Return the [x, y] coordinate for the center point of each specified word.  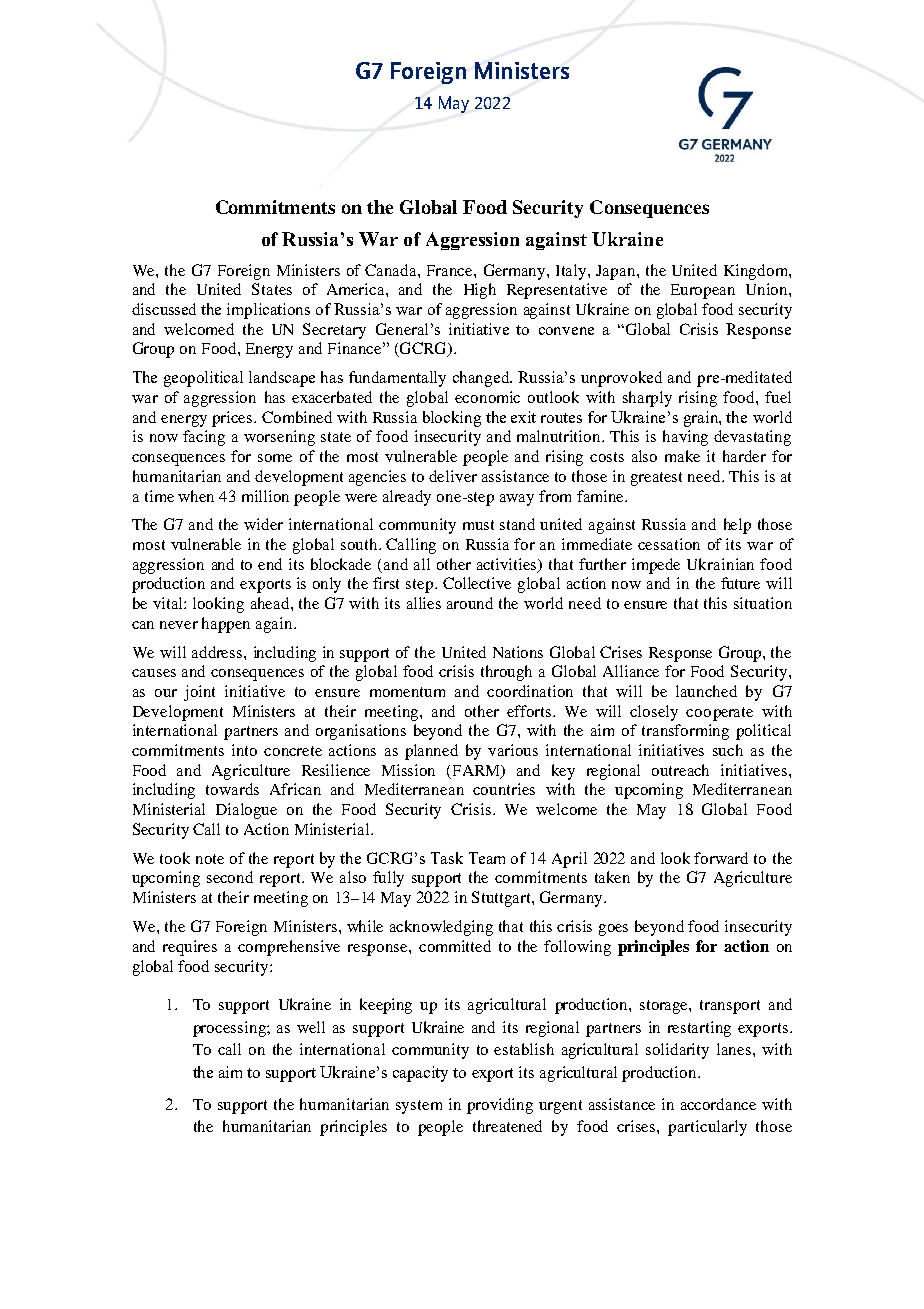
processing [230, 1029]
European [703, 291]
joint [199, 693]
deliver [453, 476]
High [480, 291]
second [230, 877]
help [737, 526]
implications [268, 311]
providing [500, 1106]
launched [706, 691]
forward [721, 858]
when [196, 496]
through [506, 673]
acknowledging [441, 928]
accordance [718, 1104]
